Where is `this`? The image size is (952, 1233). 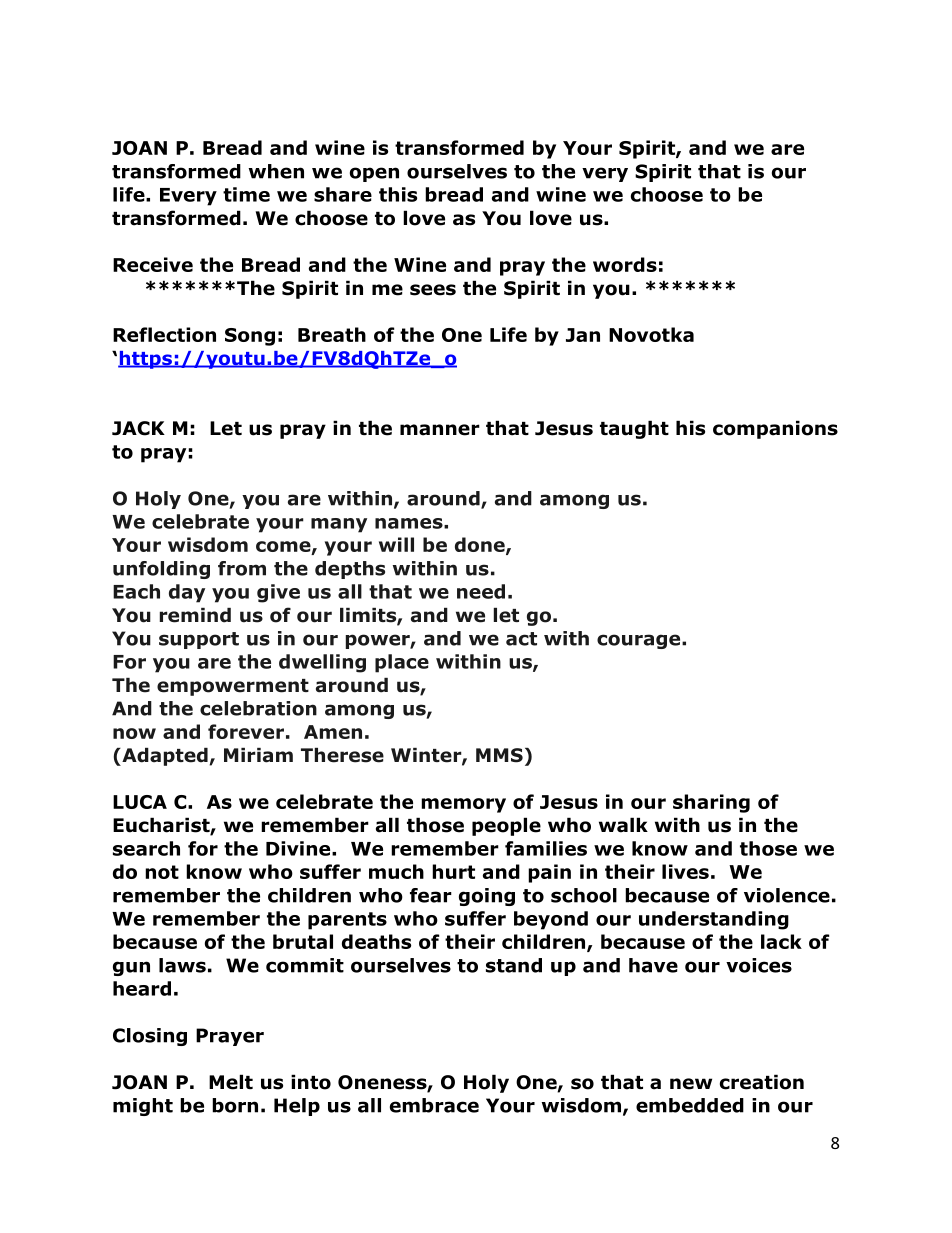 this is located at coordinates (398, 194).
